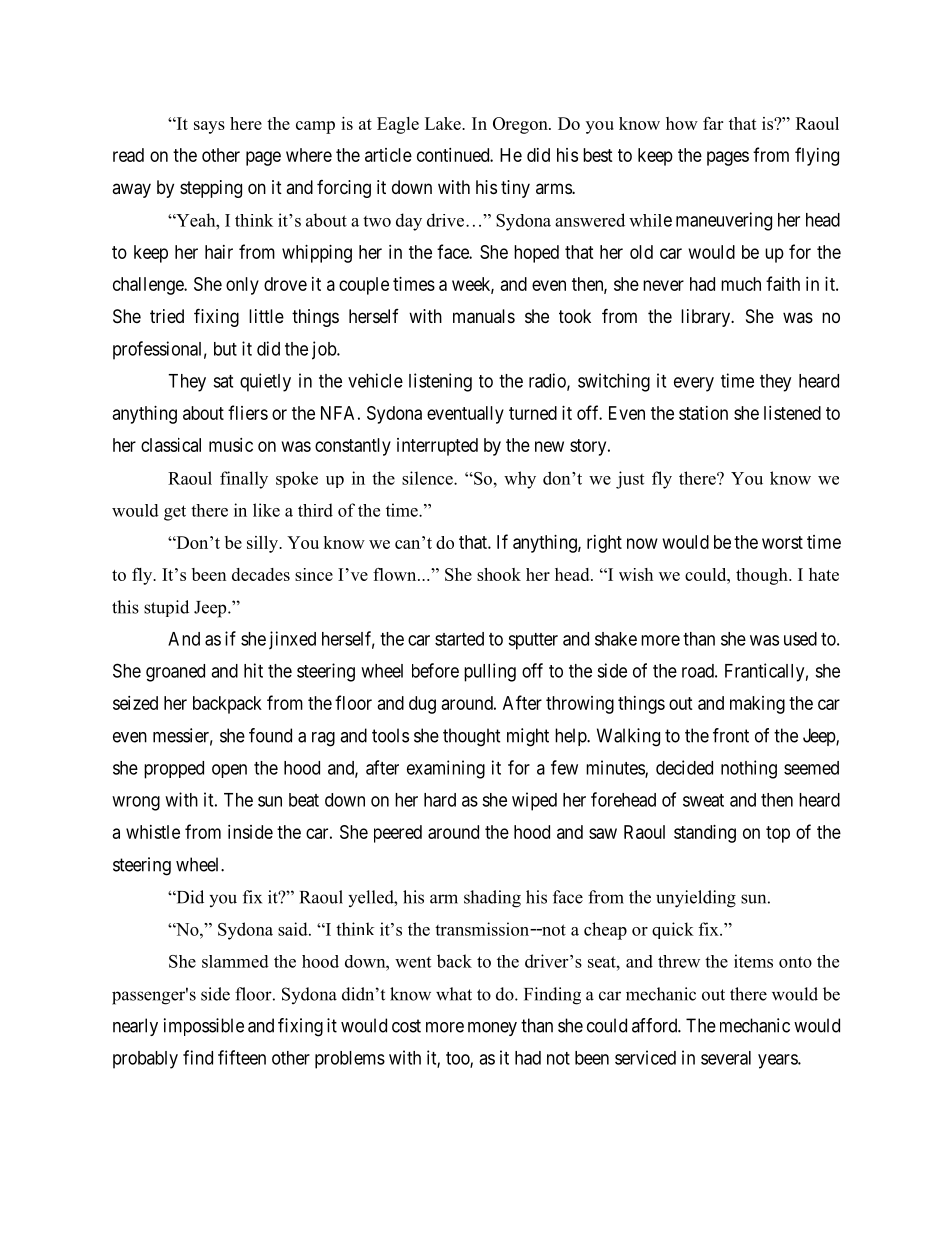 The image size is (952, 1233). What do you see at coordinates (499, 574) in the image?
I see `shook` at bounding box center [499, 574].
